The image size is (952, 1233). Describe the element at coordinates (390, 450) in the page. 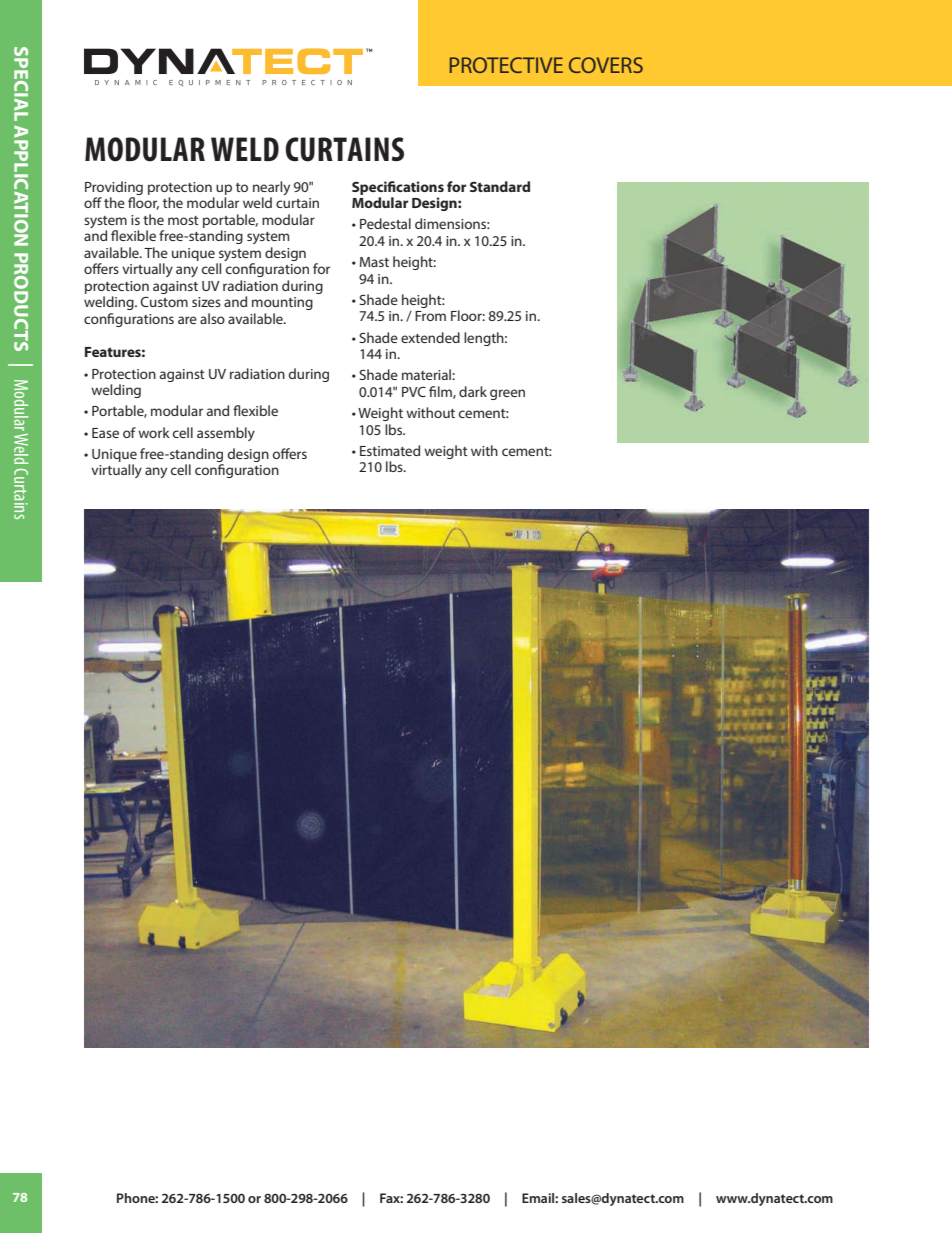

I see `Estimated` at that location.
